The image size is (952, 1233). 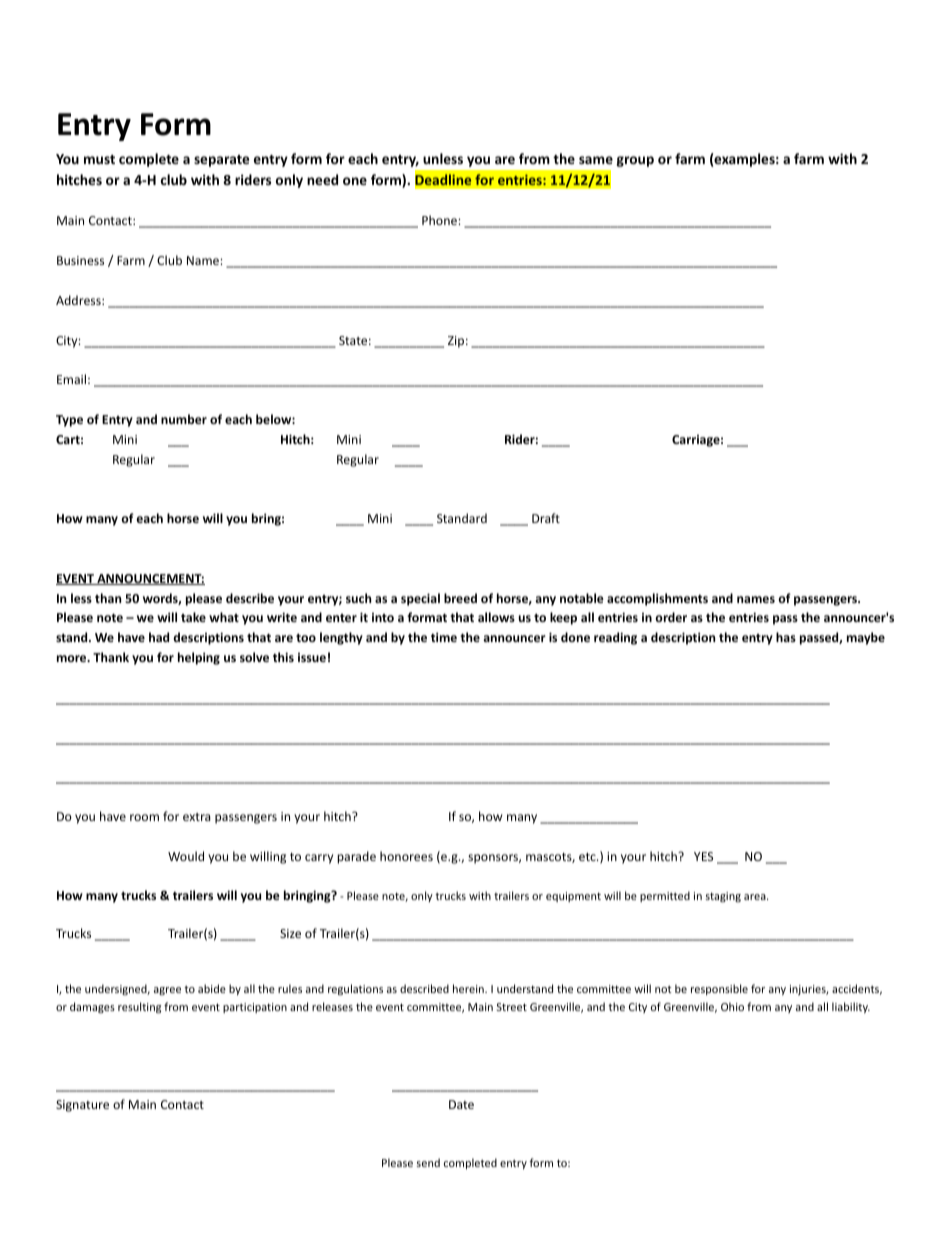 What do you see at coordinates (786, 637) in the image?
I see `has` at bounding box center [786, 637].
